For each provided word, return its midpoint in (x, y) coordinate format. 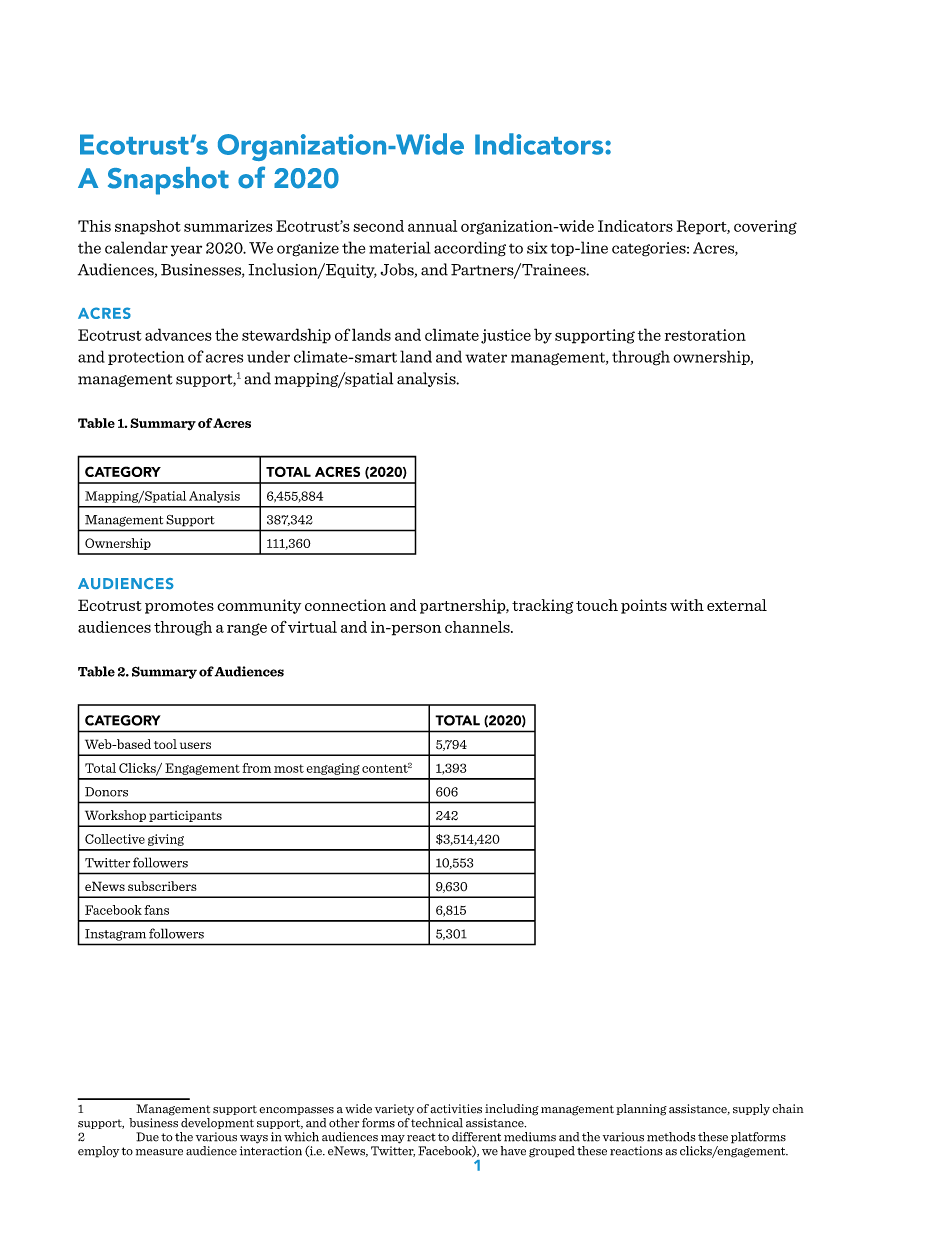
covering (765, 227)
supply (751, 1110)
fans (156, 910)
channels (478, 627)
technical (437, 1123)
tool (165, 744)
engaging (333, 769)
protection (146, 358)
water (486, 357)
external (737, 605)
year (186, 251)
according (470, 249)
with (687, 605)
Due (147, 1137)
